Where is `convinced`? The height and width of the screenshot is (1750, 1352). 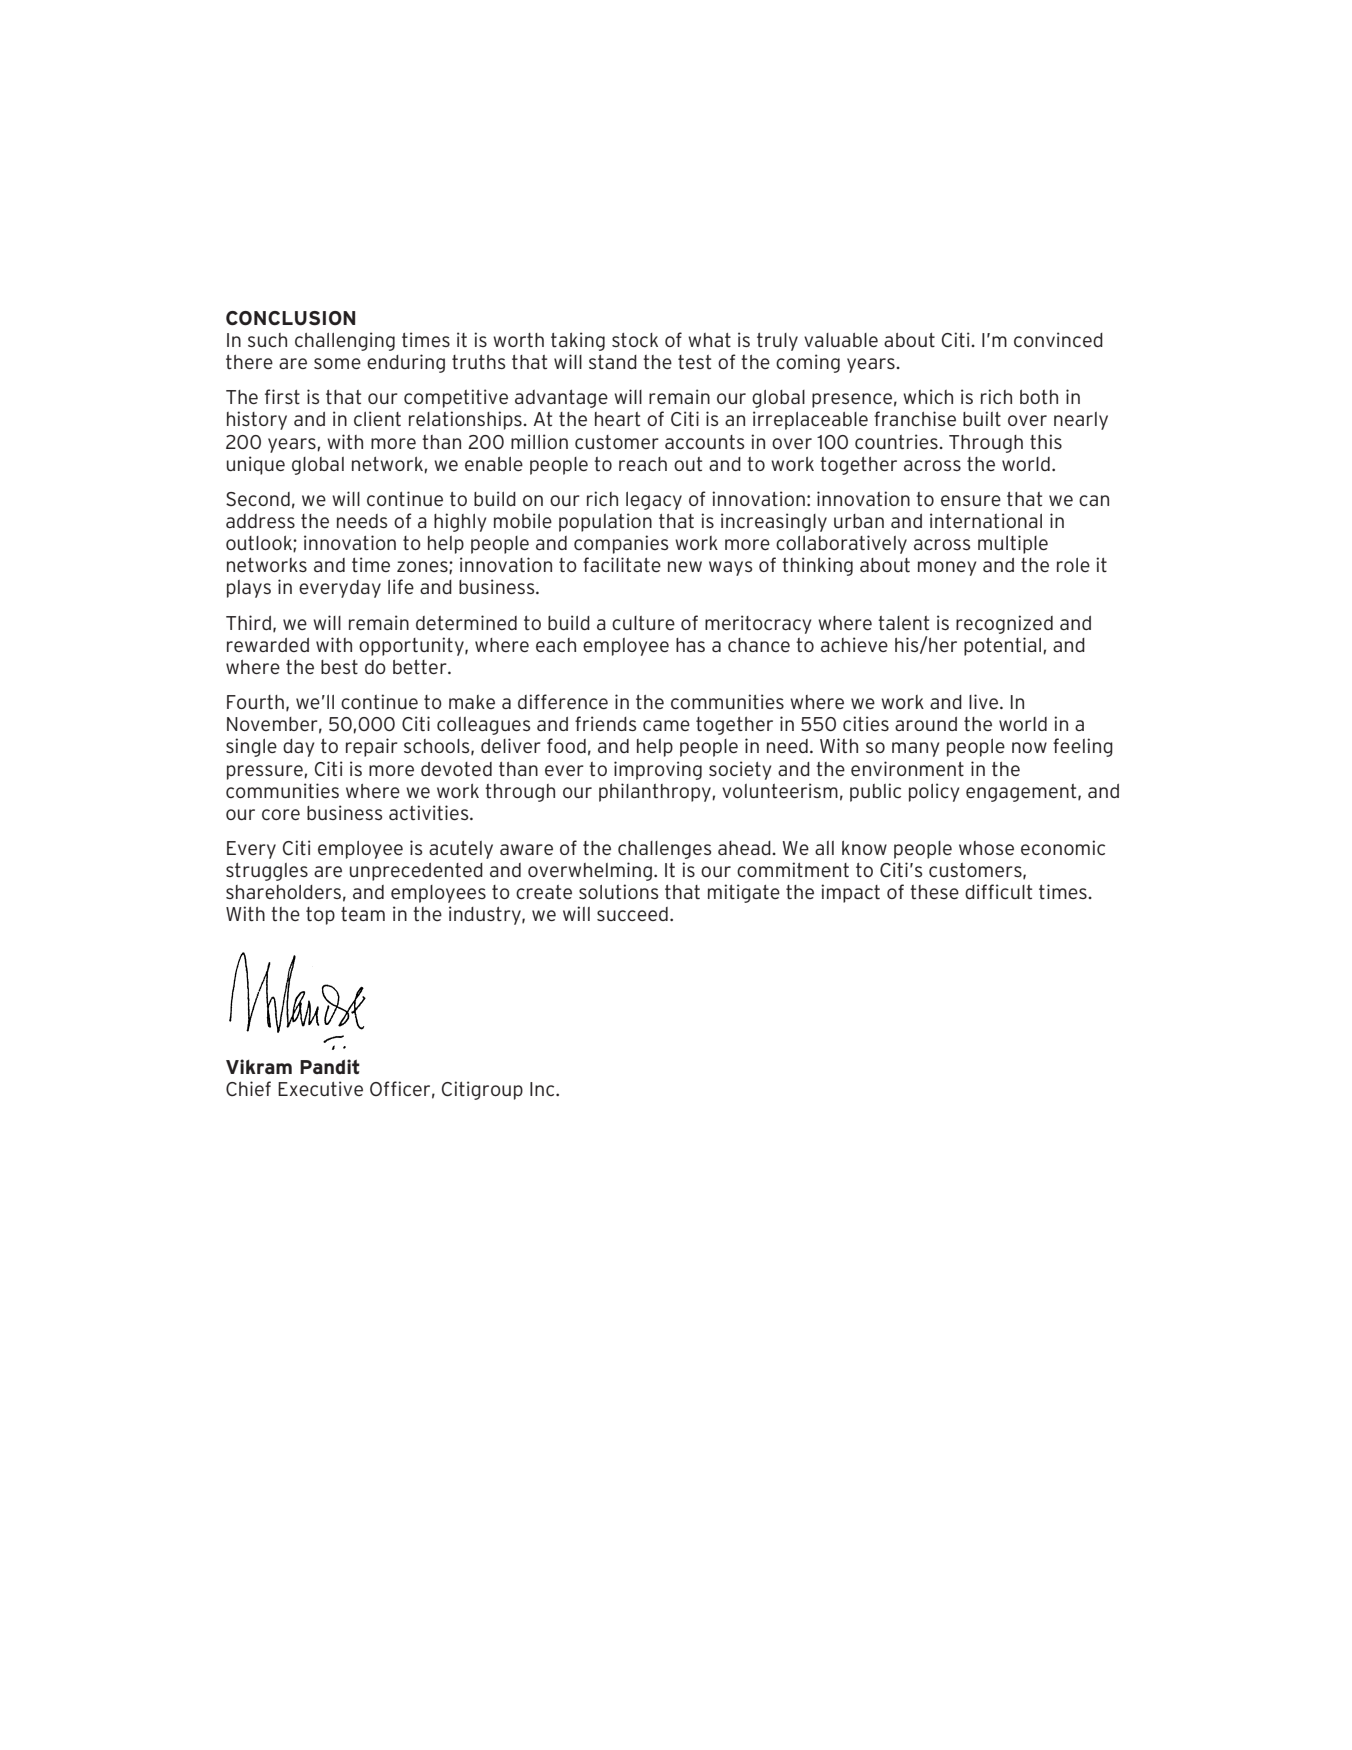
convinced is located at coordinates (1058, 339).
